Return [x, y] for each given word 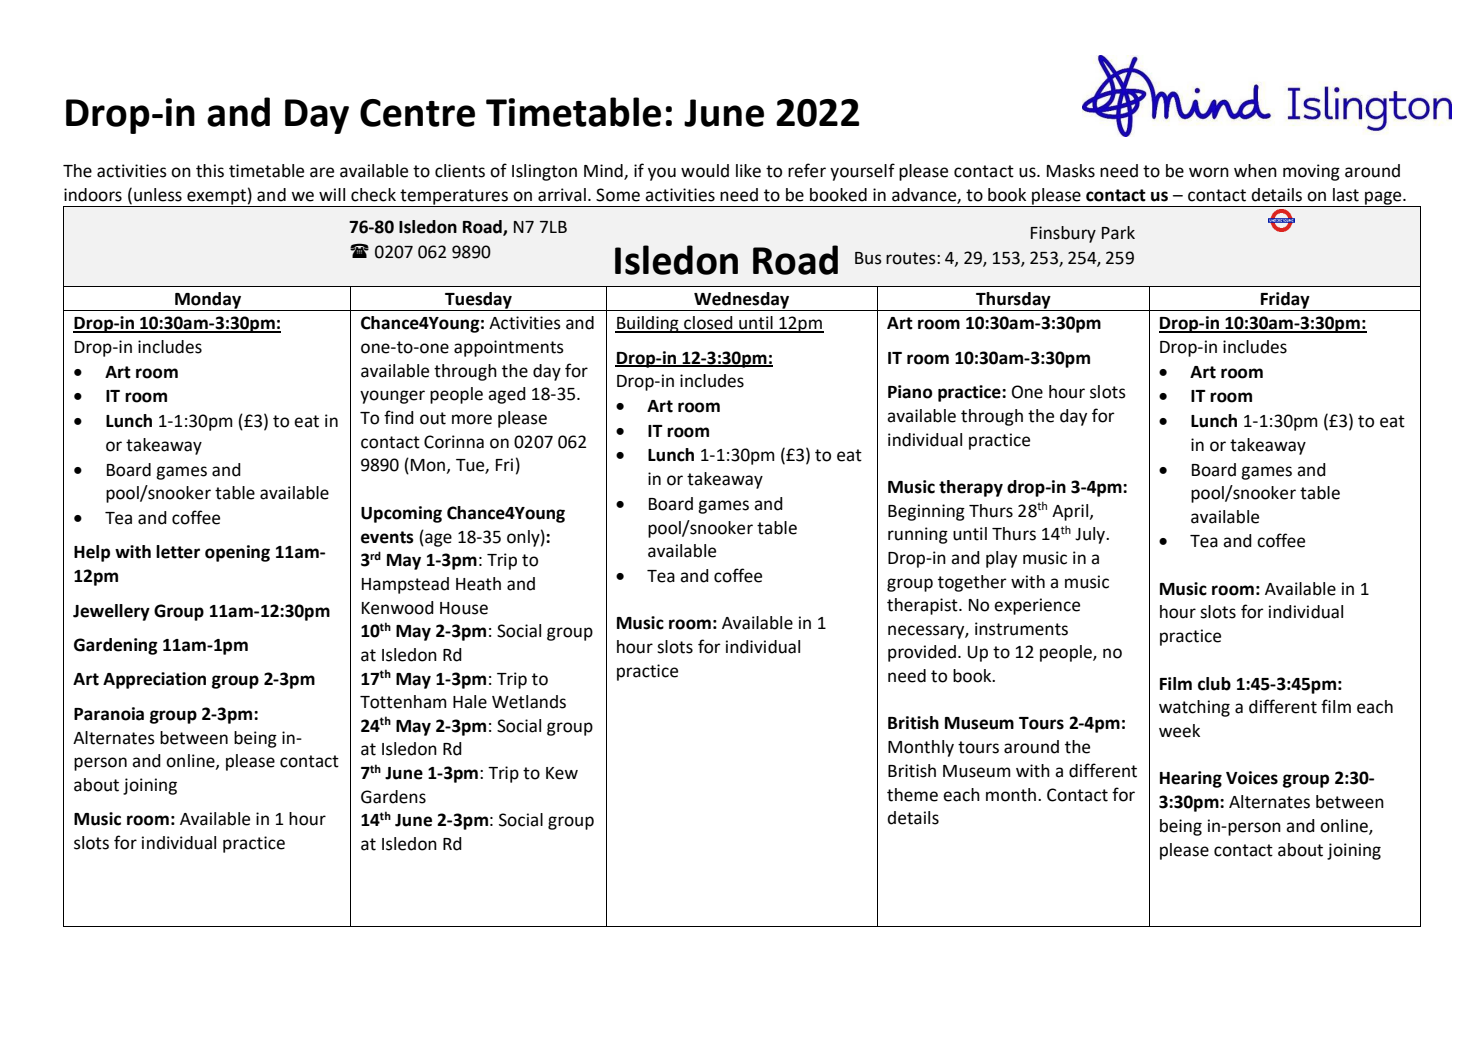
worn [1209, 172]
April [1071, 512]
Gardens [393, 797]
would [705, 171]
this [210, 171]
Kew [562, 773]
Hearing [1191, 779]
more [472, 419]
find [399, 417]
